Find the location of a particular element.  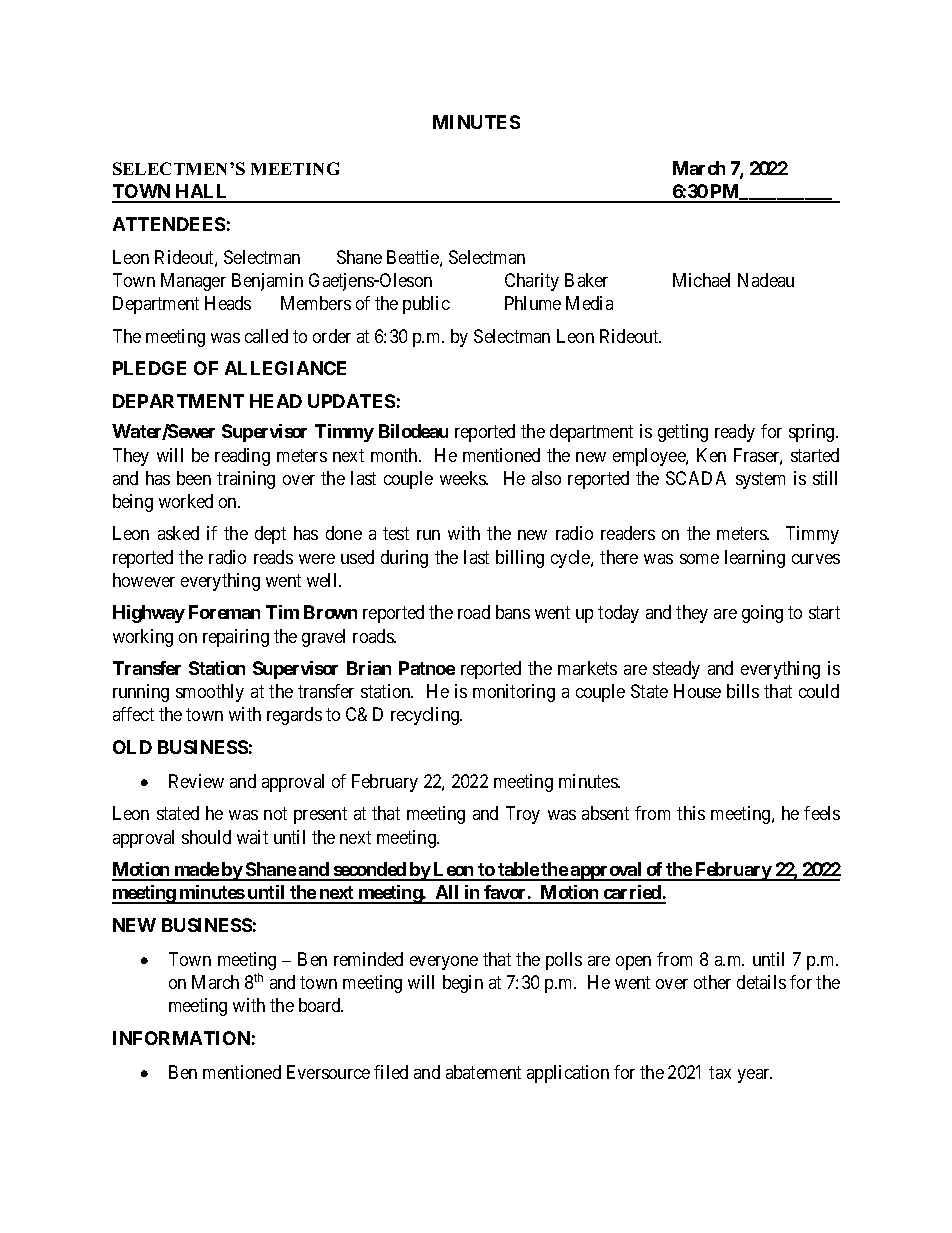

abatement is located at coordinates (483, 1072).
